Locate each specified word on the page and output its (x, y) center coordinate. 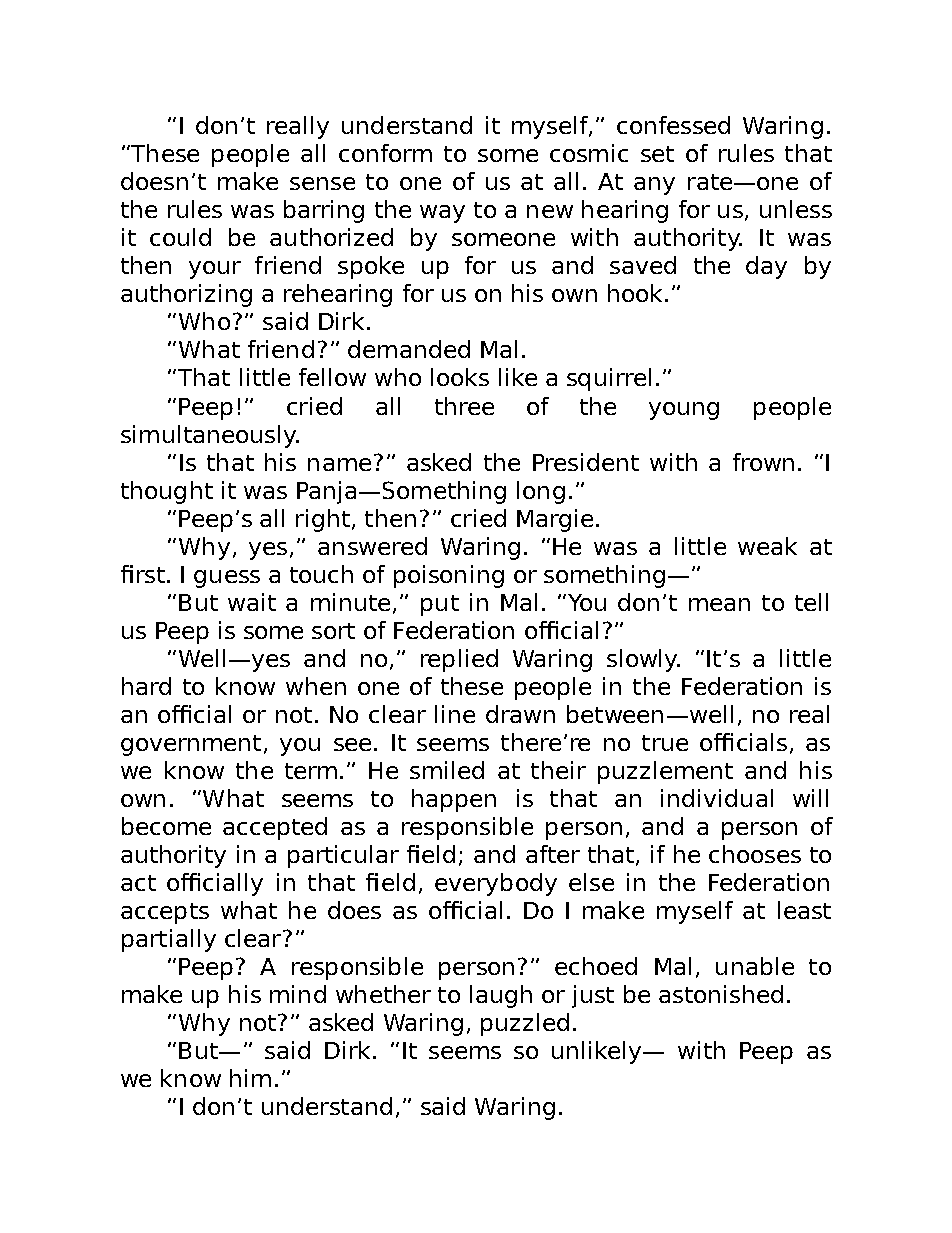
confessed (673, 125)
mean (719, 604)
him (250, 1078)
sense (322, 183)
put (440, 605)
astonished (721, 994)
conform (385, 153)
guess (227, 579)
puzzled (525, 1024)
